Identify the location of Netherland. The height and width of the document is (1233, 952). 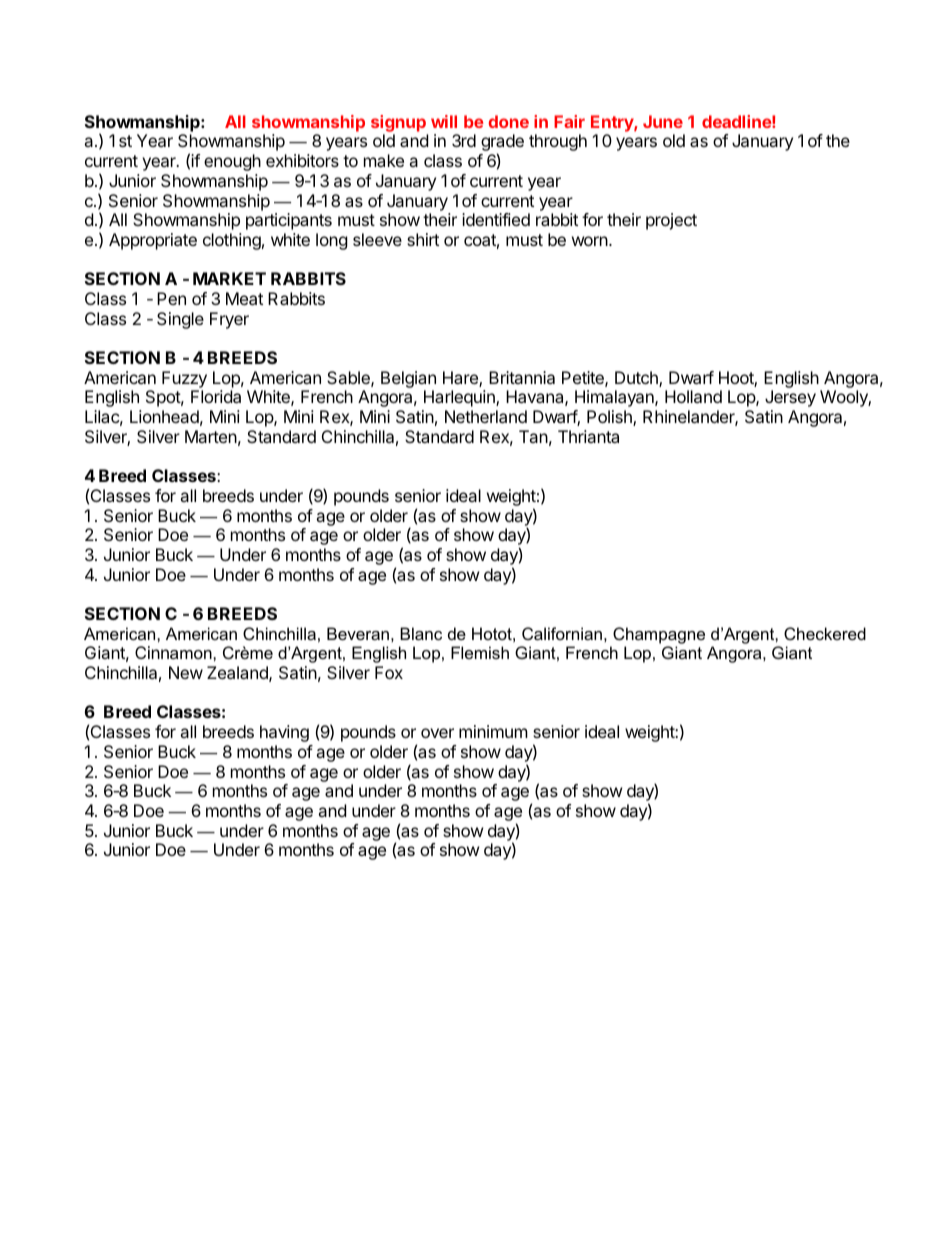
(486, 416).
